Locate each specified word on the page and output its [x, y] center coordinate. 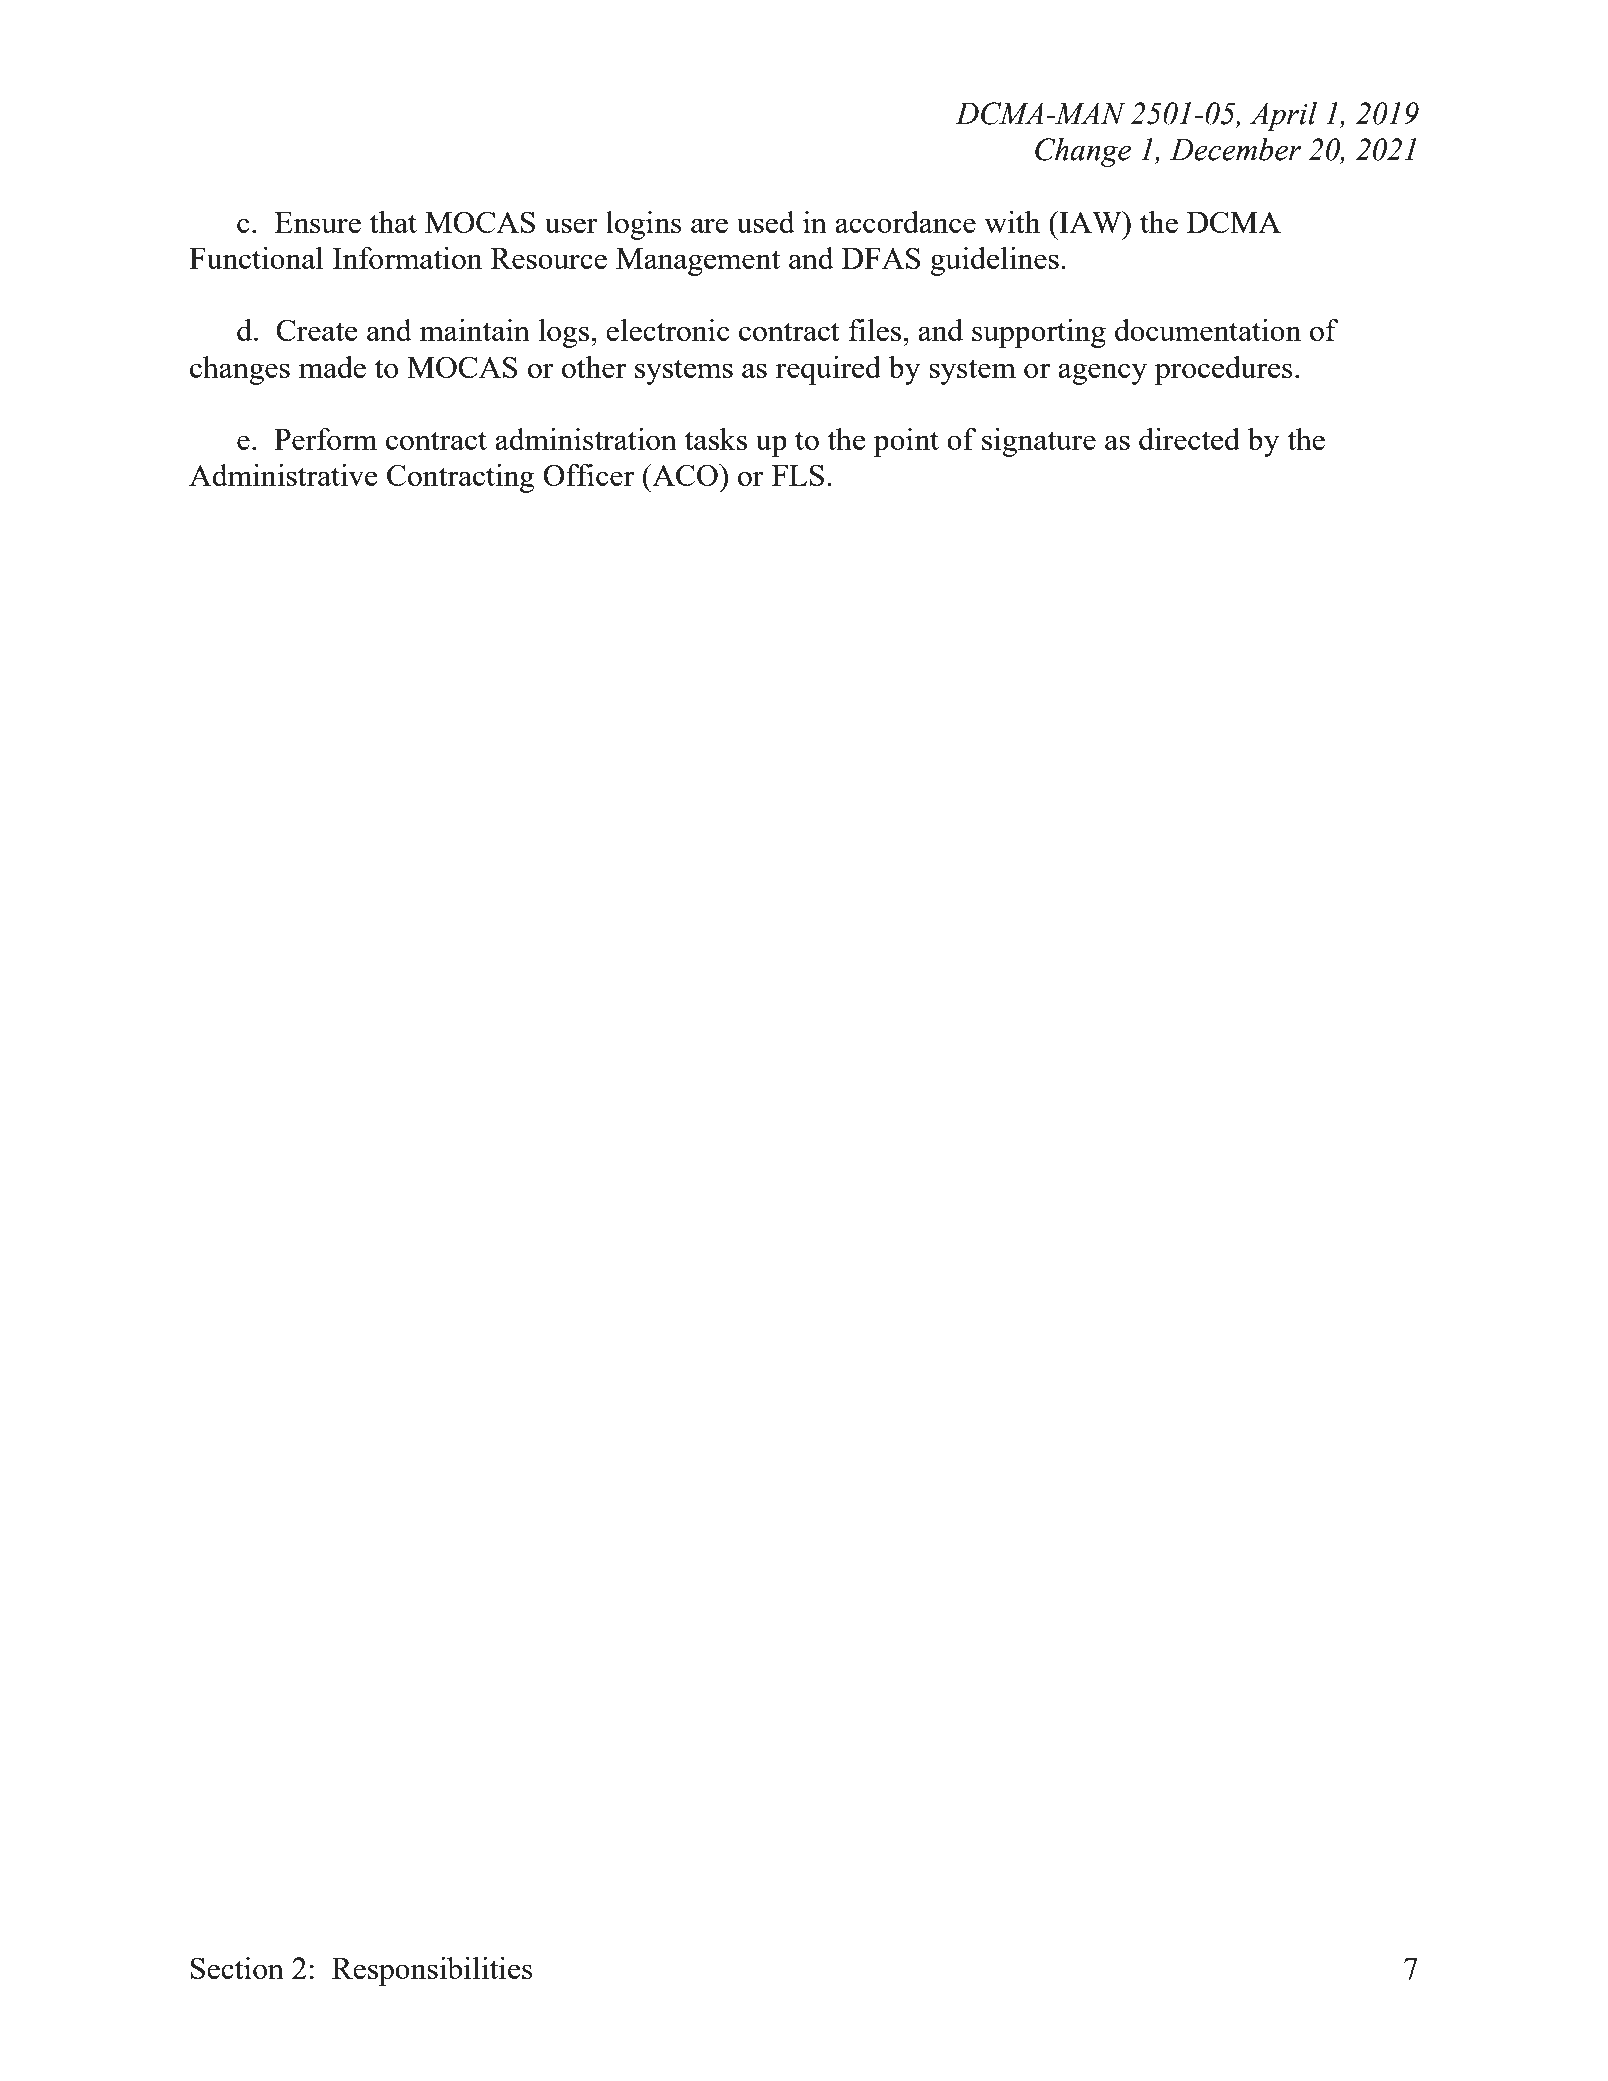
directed [1189, 439]
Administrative [283, 475]
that [393, 222]
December [1235, 149]
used [766, 222]
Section [237, 1968]
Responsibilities [432, 1971]
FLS [798, 475]
